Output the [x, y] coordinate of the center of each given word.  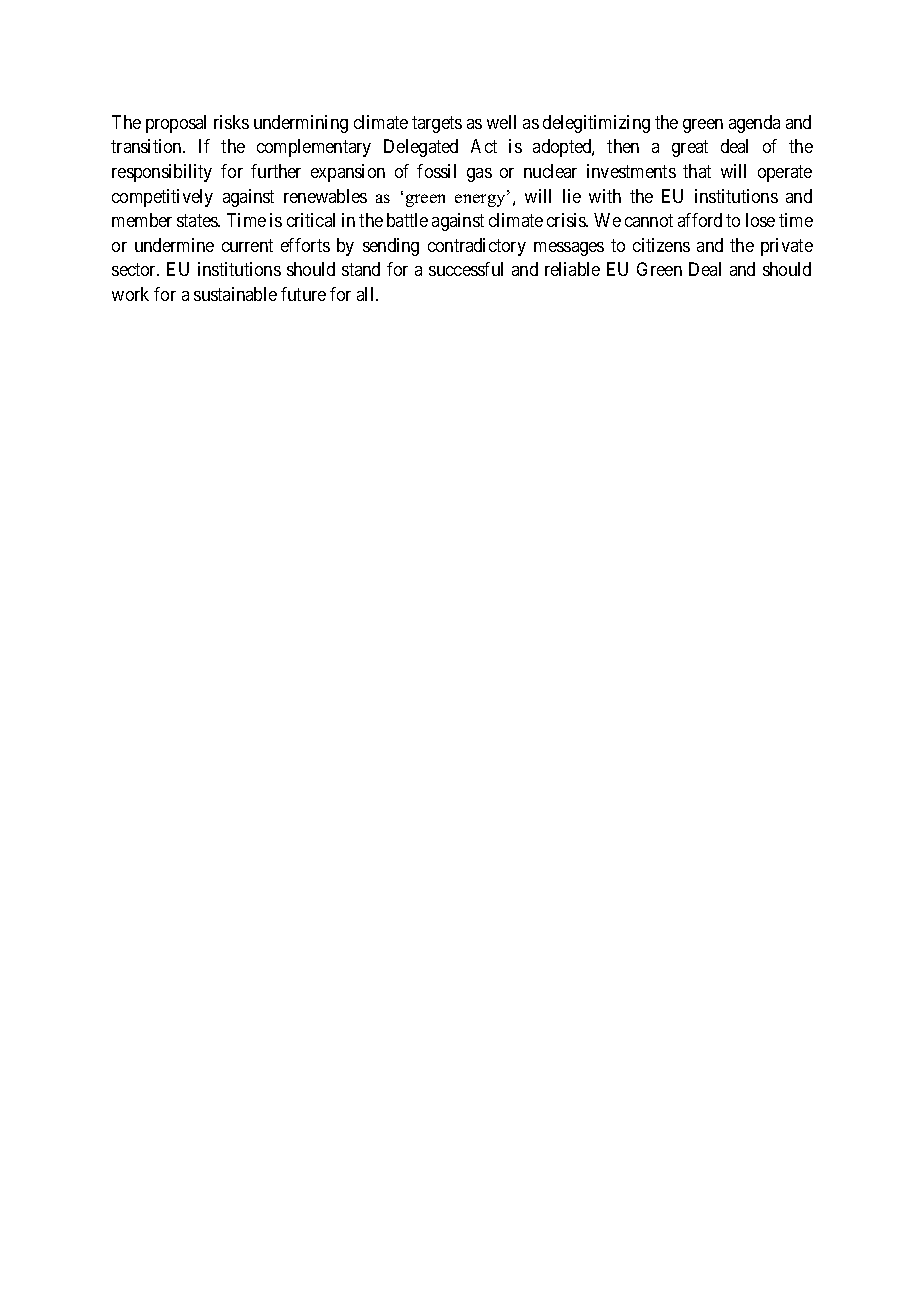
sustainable [235, 294]
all [367, 294]
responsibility [162, 173]
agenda [754, 124]
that [697, 171]
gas [479, 175]
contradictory [477, 247]
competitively [162, 198]
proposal [176, 124]
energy [481, 200]
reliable [572, 269]
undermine [174, 245]
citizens [661, 245]
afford [700, 220]
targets [437, 124]
